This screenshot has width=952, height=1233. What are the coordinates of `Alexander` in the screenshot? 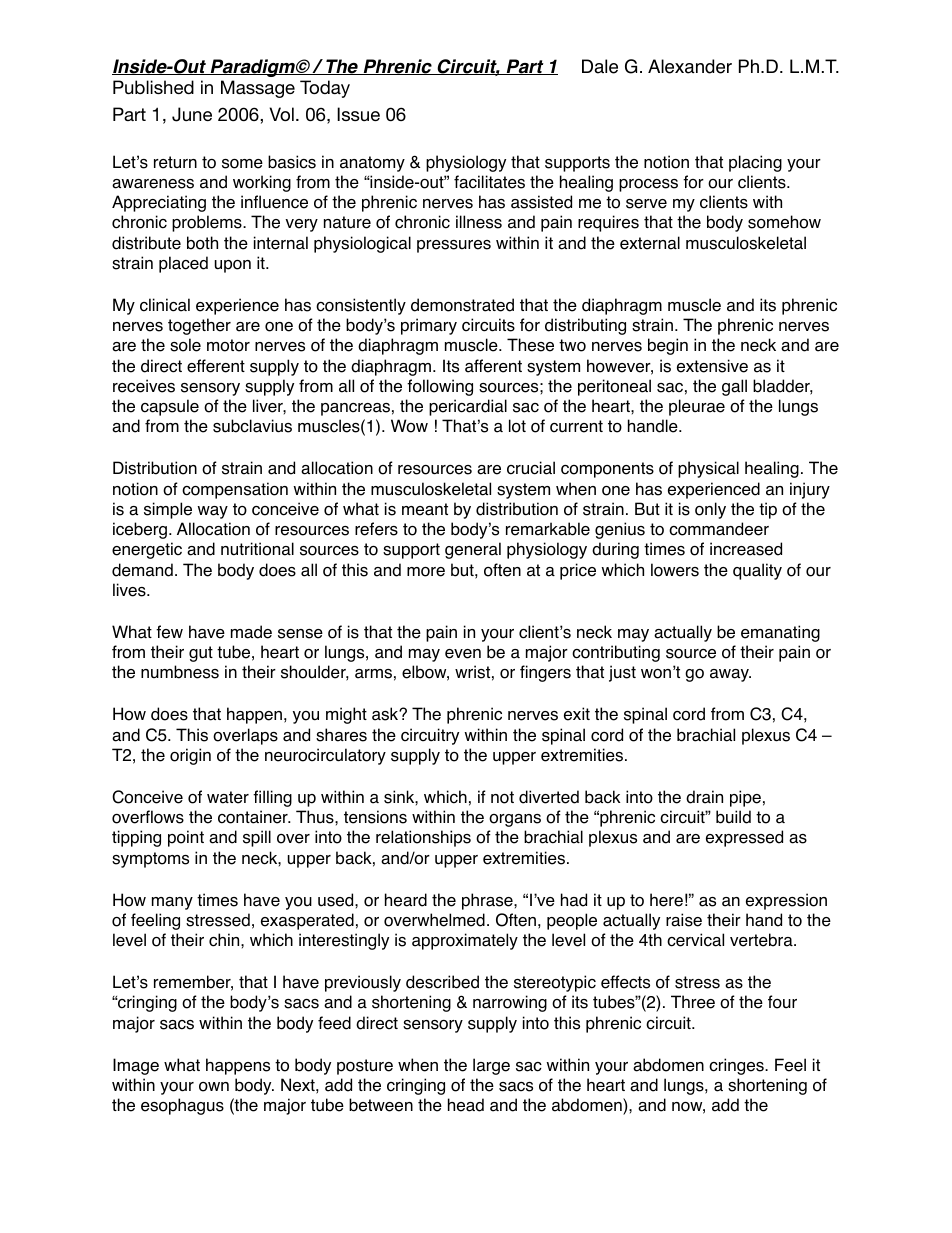 It's located at (690, 66).
